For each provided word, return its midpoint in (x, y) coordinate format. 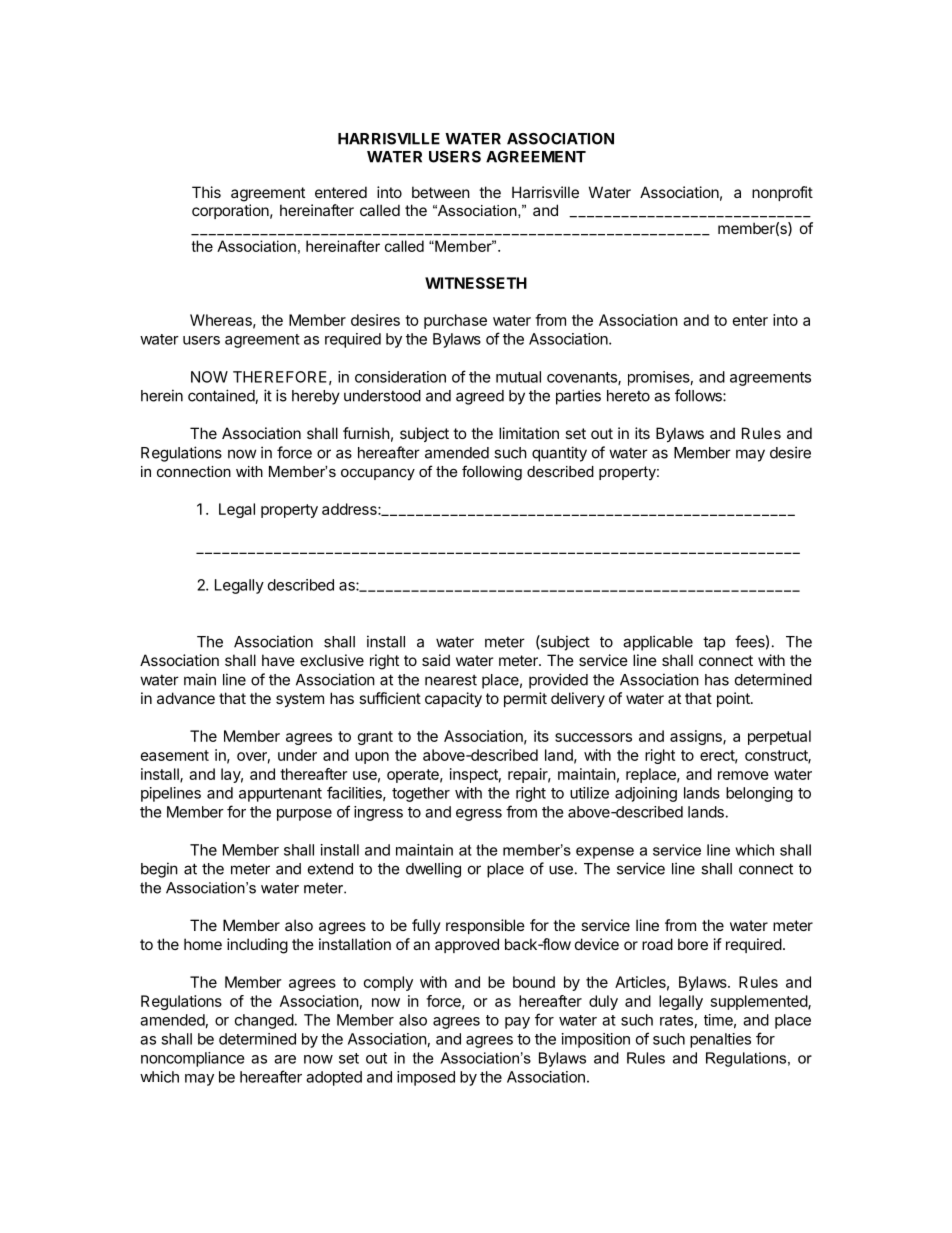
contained (222, 396)
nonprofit (782, 193)
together (421, 794)
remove (743, 775)
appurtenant (280, 795)
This (206, 192)
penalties (720, 1040)
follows (699, 395)
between (441, 192)
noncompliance (193, 1059)
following (492, 473)
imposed (426, 1078)
